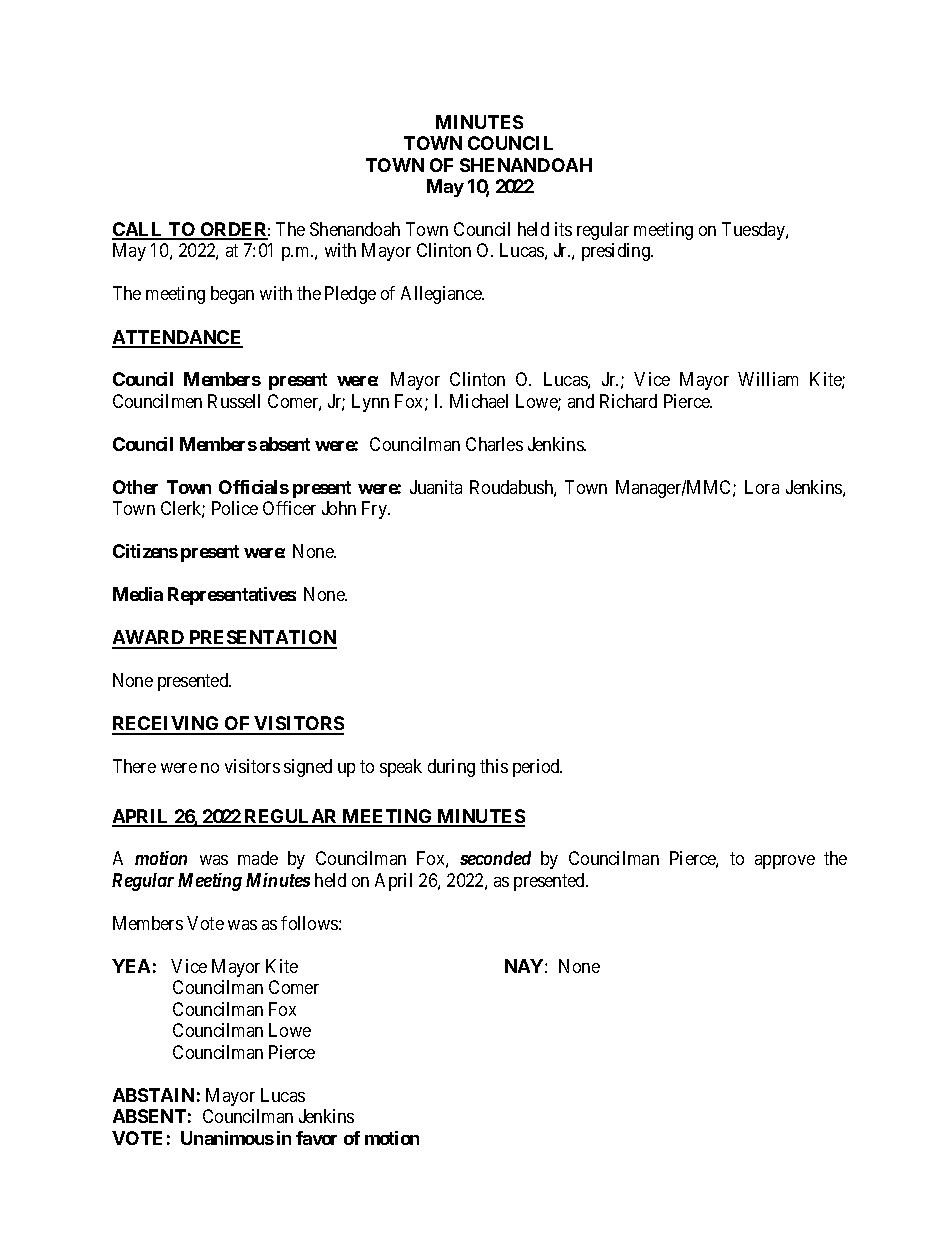 The width and height of the screenshot is (952, 1233). What do you see at coordinates (227, 1138) in the screenshot?
I see `Unanimous` at bounding box center [227, 1138].
